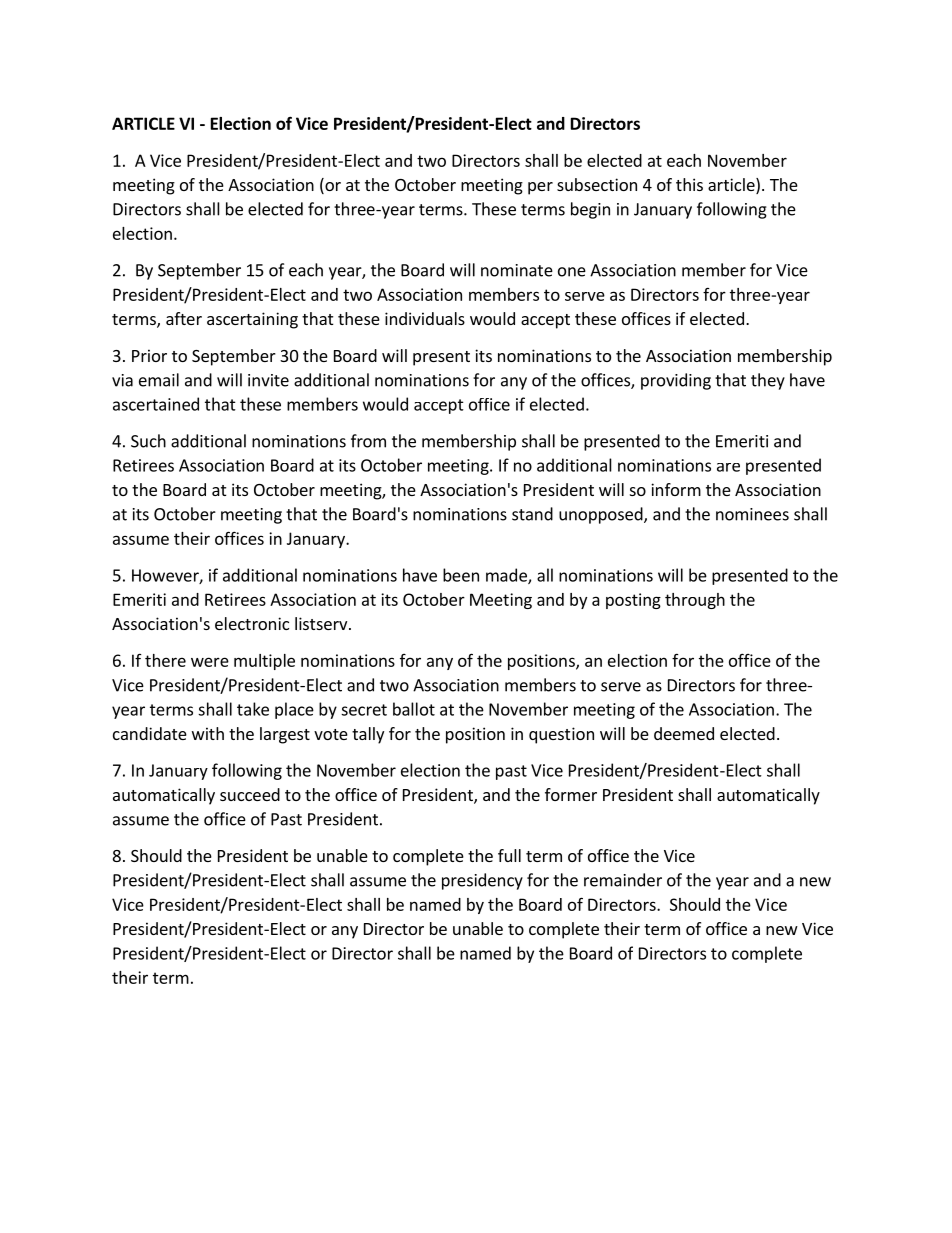  I want to click on from, so click(368, 441).
